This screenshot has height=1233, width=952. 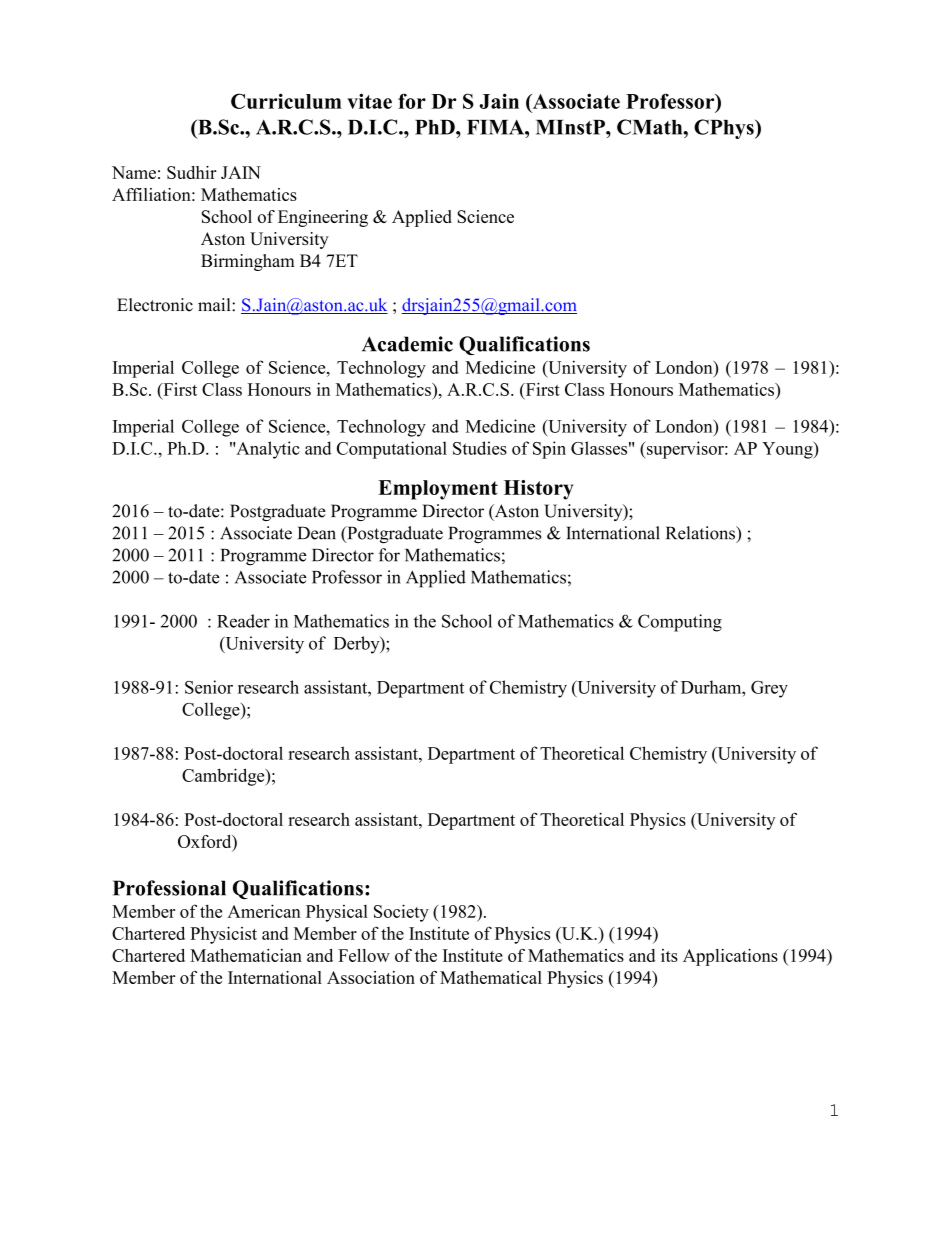 What do you see at coordinates (680, 623) in the screenshot?
I see `Computing` at bounding box center [680, 623].
